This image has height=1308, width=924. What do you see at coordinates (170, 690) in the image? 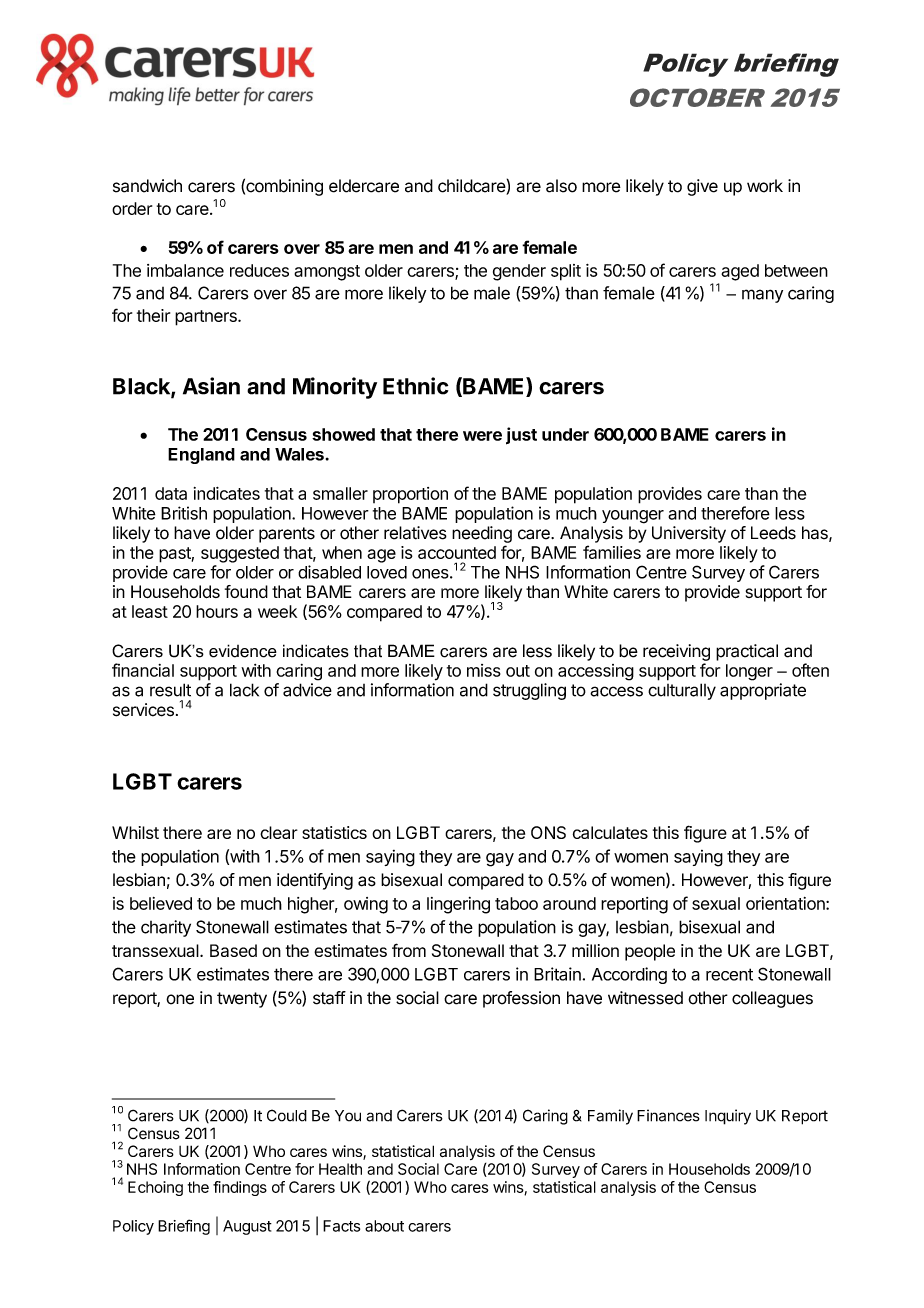
I see `result` at bounding box center [170, 690].
